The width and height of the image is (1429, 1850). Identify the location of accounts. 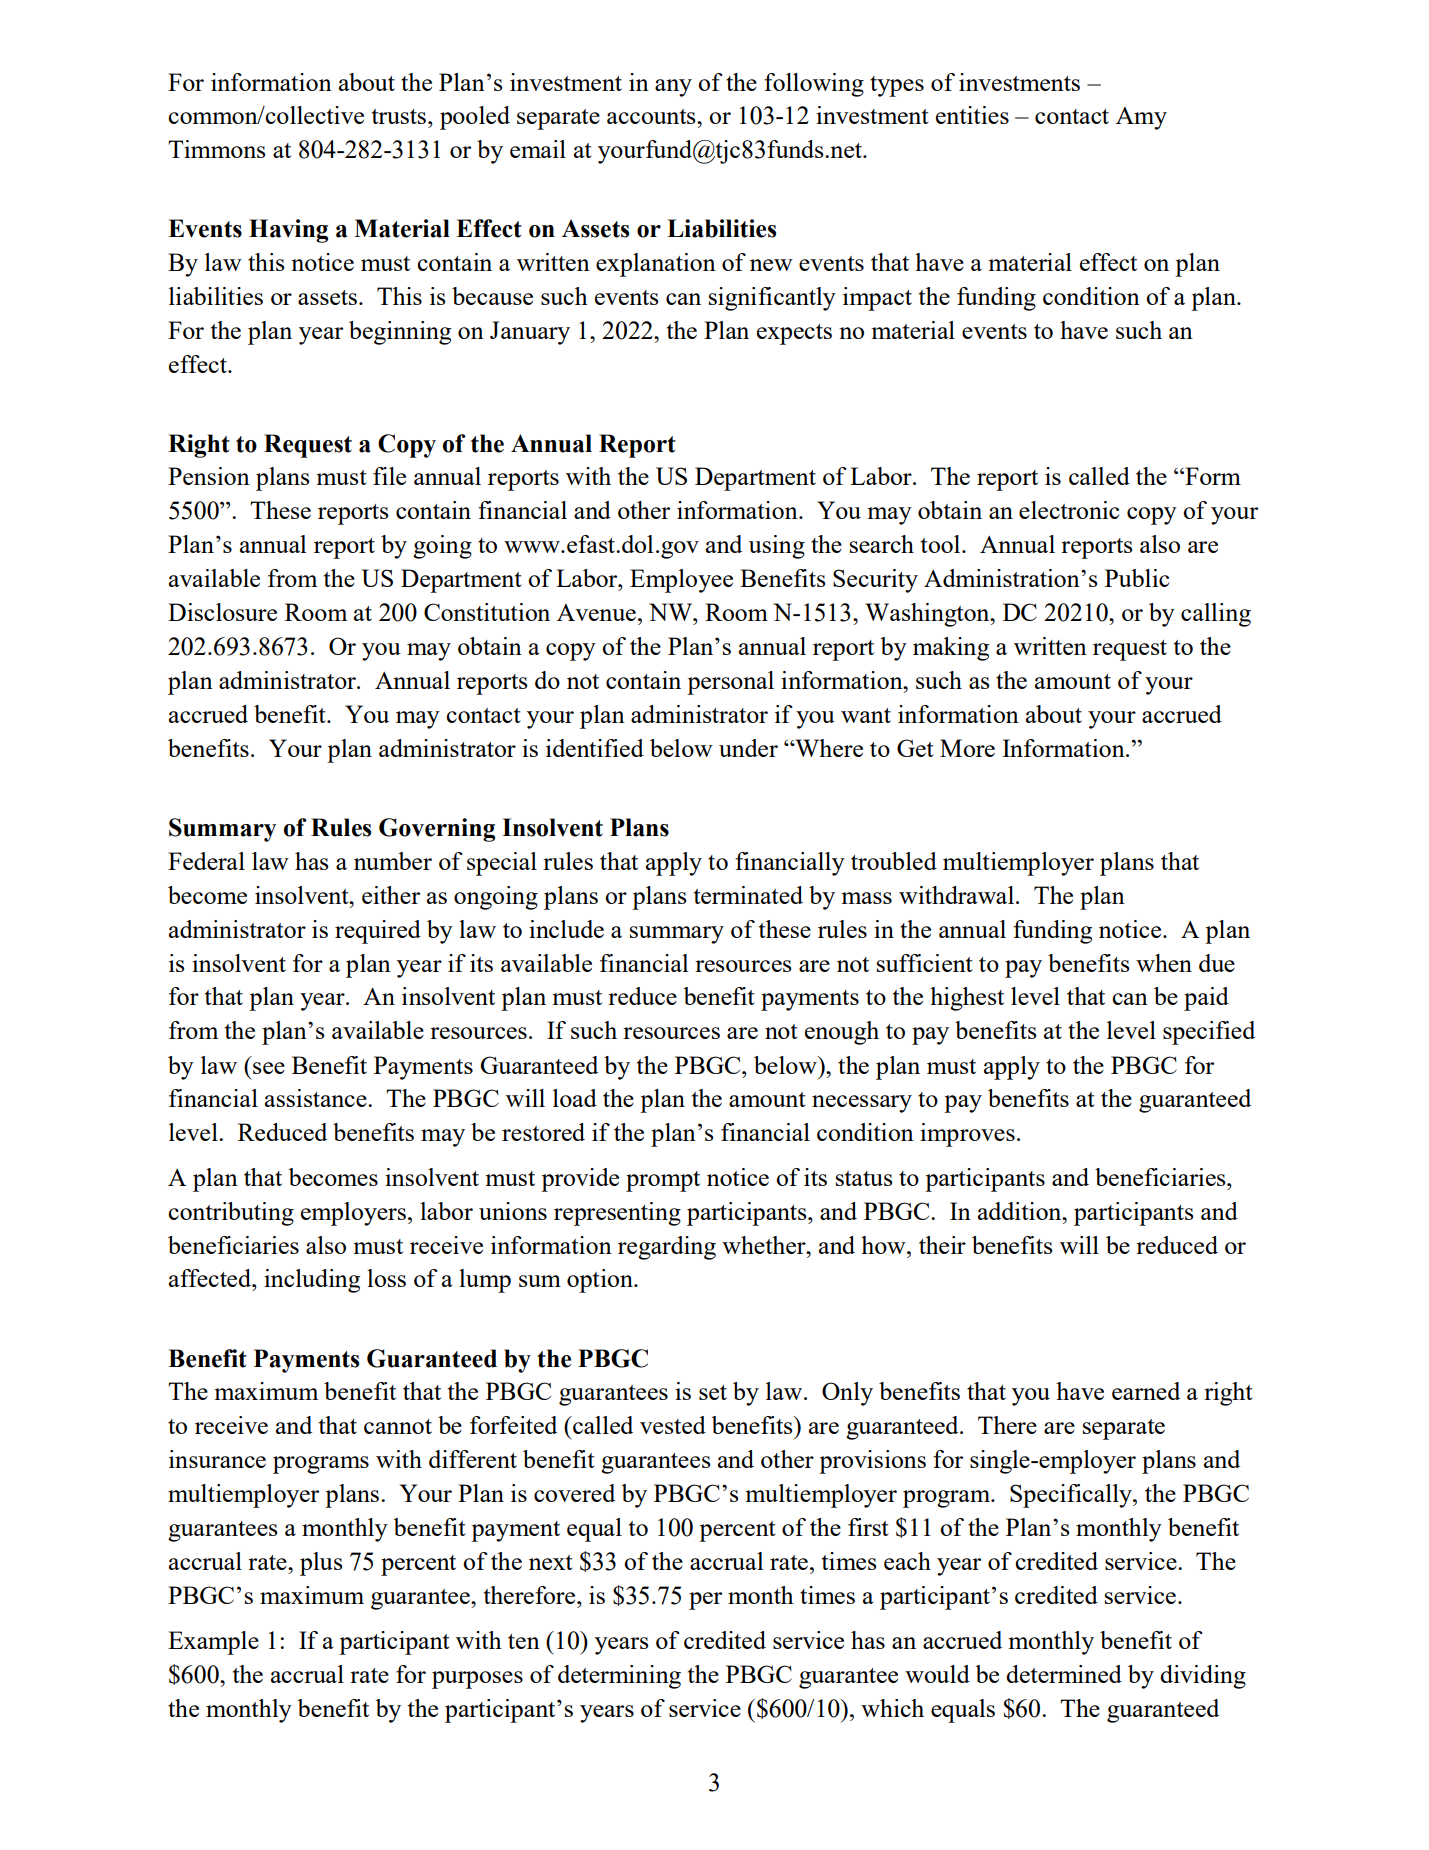
(652, 116).
